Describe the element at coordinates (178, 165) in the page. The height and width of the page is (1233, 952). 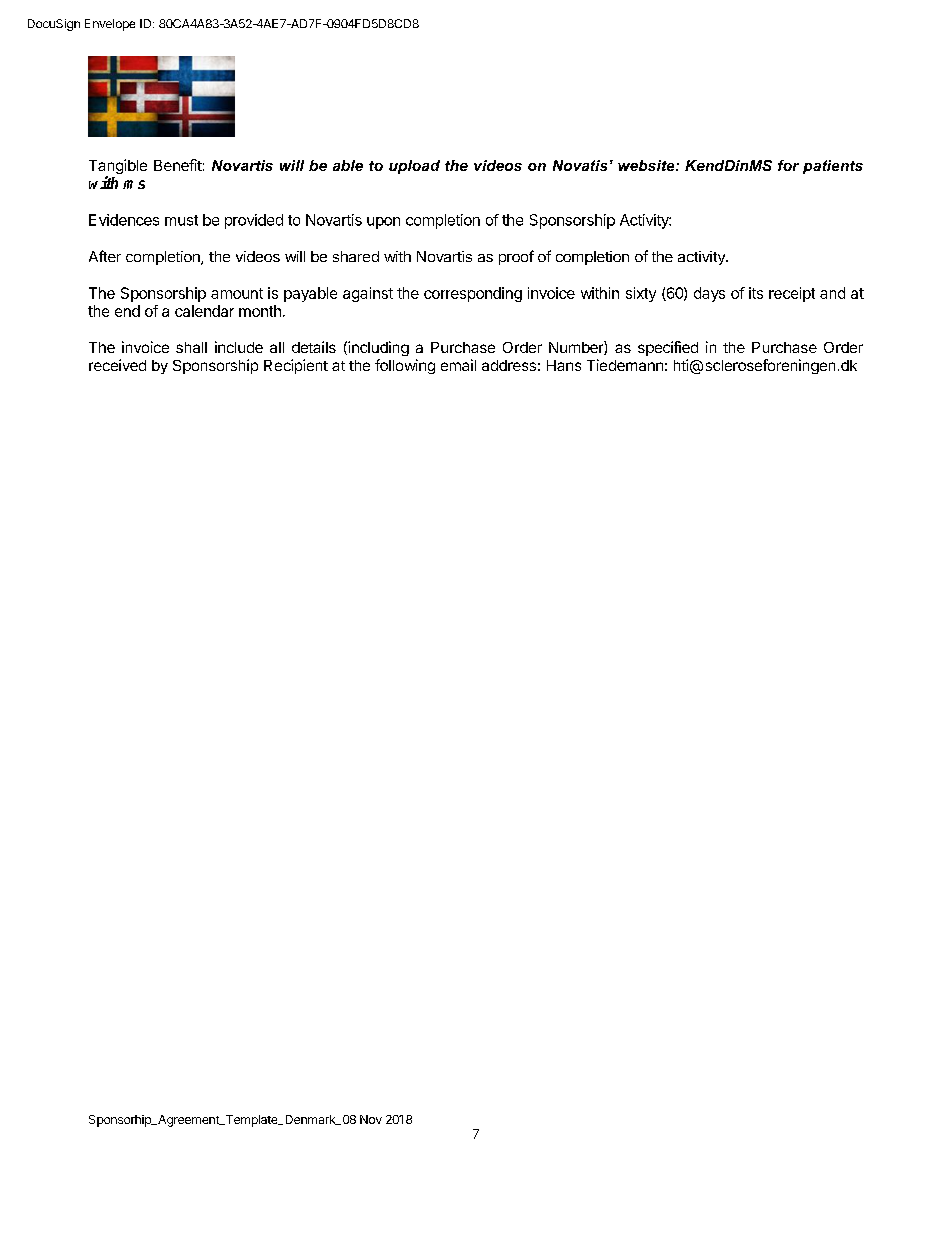
I see `Benefit` at that location.
